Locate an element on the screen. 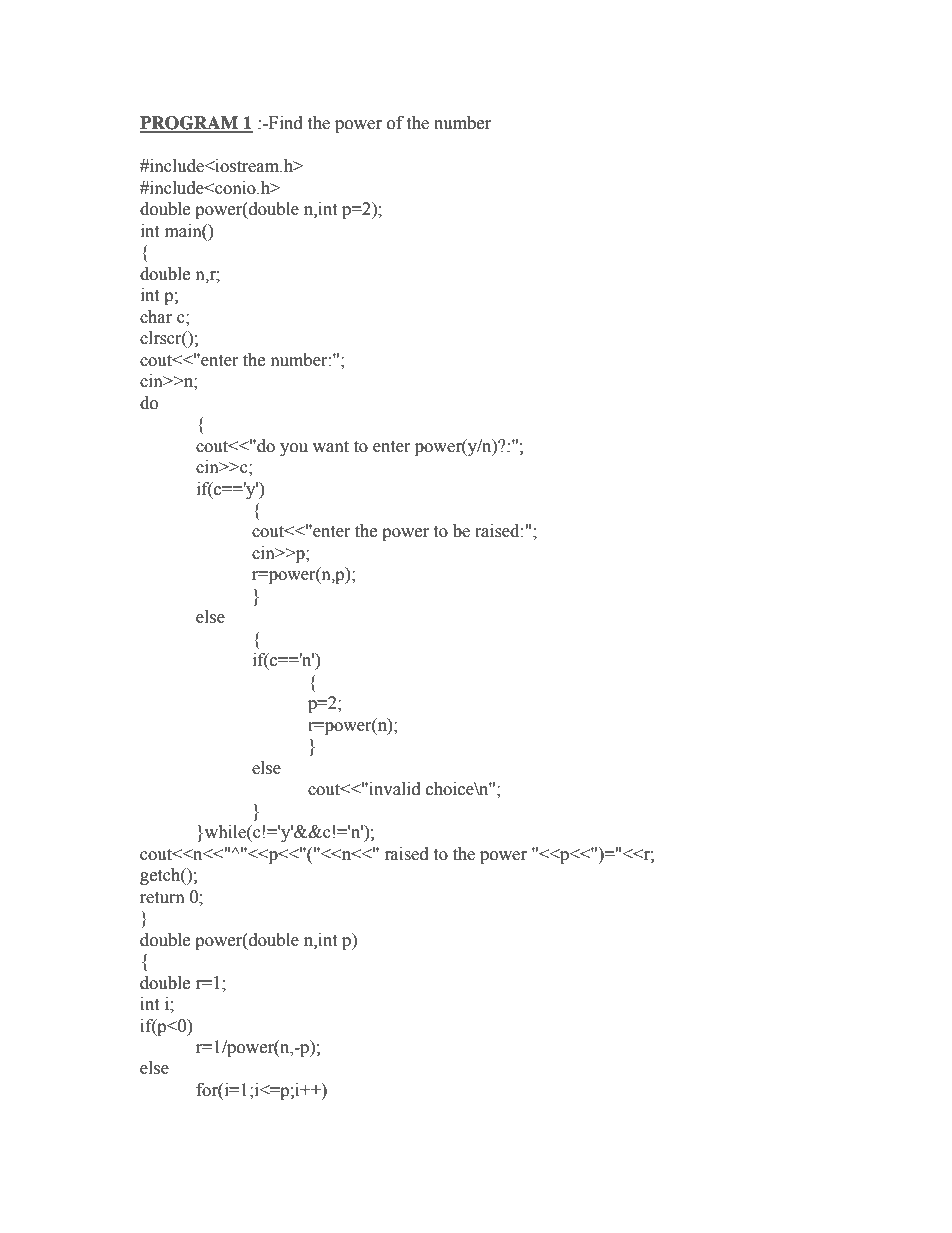 Image resolution: width=952 pixels, height=1233 pixels. Find is located at coordinates (284, 123).
